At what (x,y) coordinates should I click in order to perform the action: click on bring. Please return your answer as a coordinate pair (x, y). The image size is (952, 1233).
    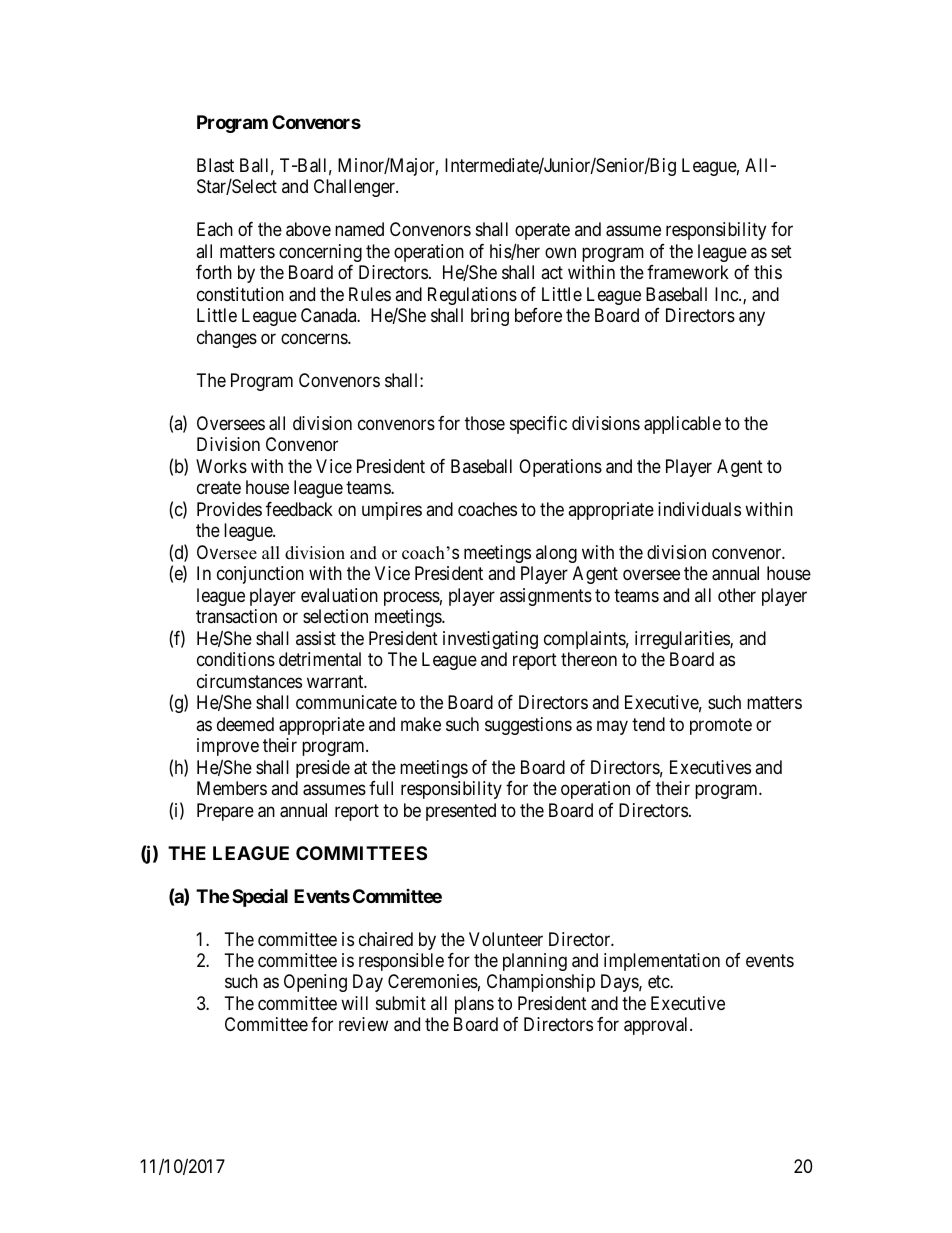
    Looking at the image, I should click on (490, 317).
